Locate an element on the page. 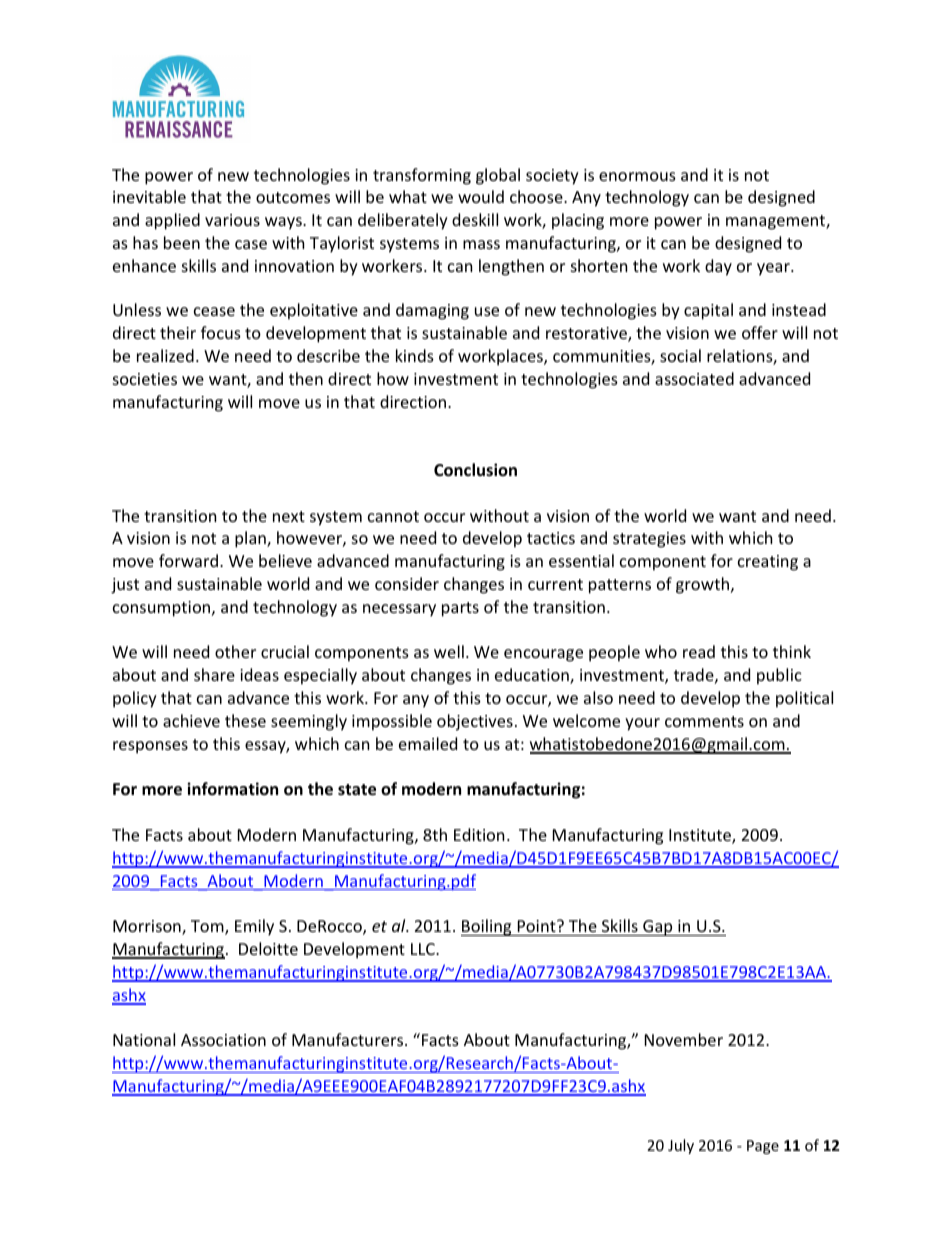 This page has width=952, height=1233. Association is located at coordinates (223, 1040).
